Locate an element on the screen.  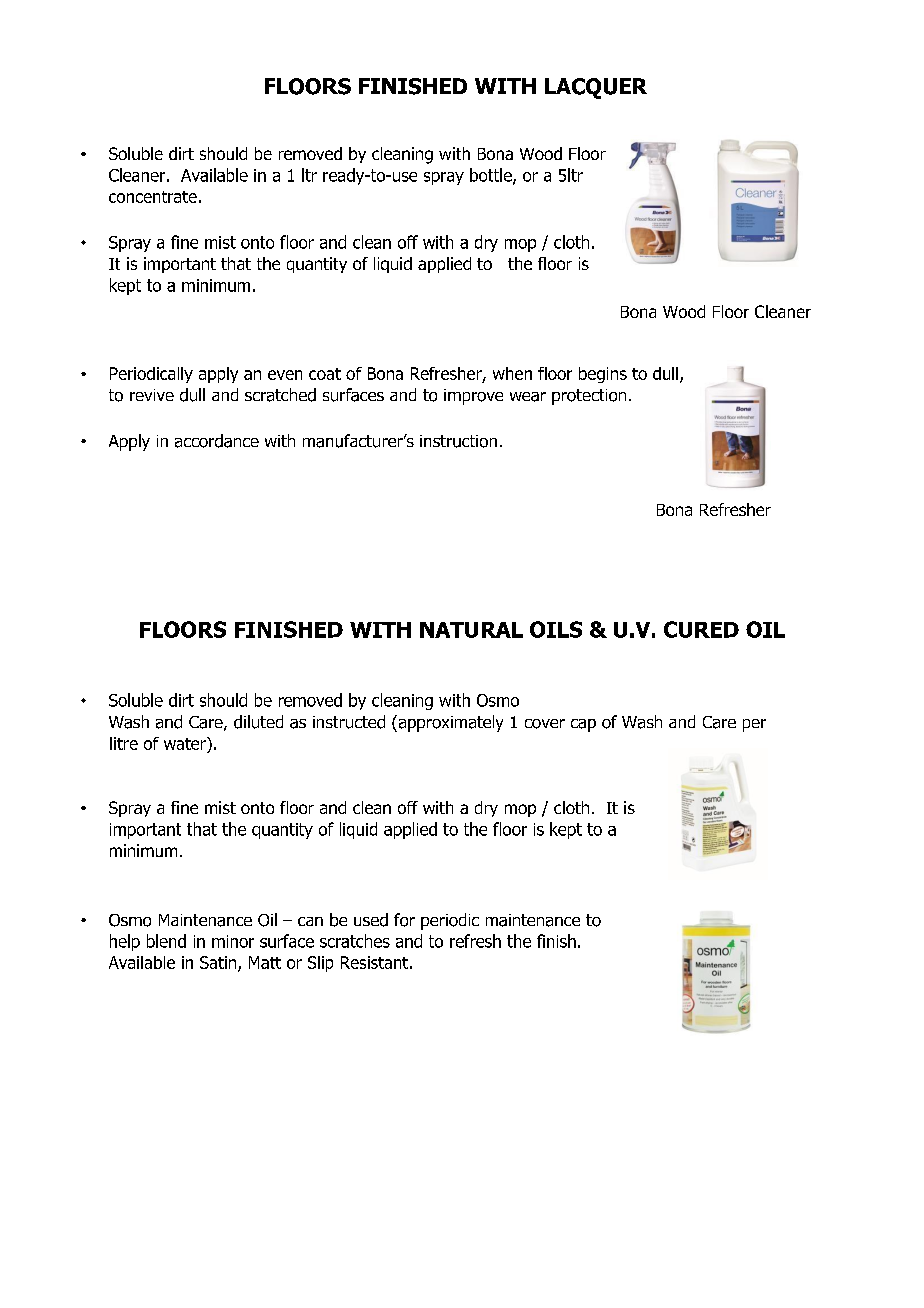
revive is located at coordinates (152, 395).
